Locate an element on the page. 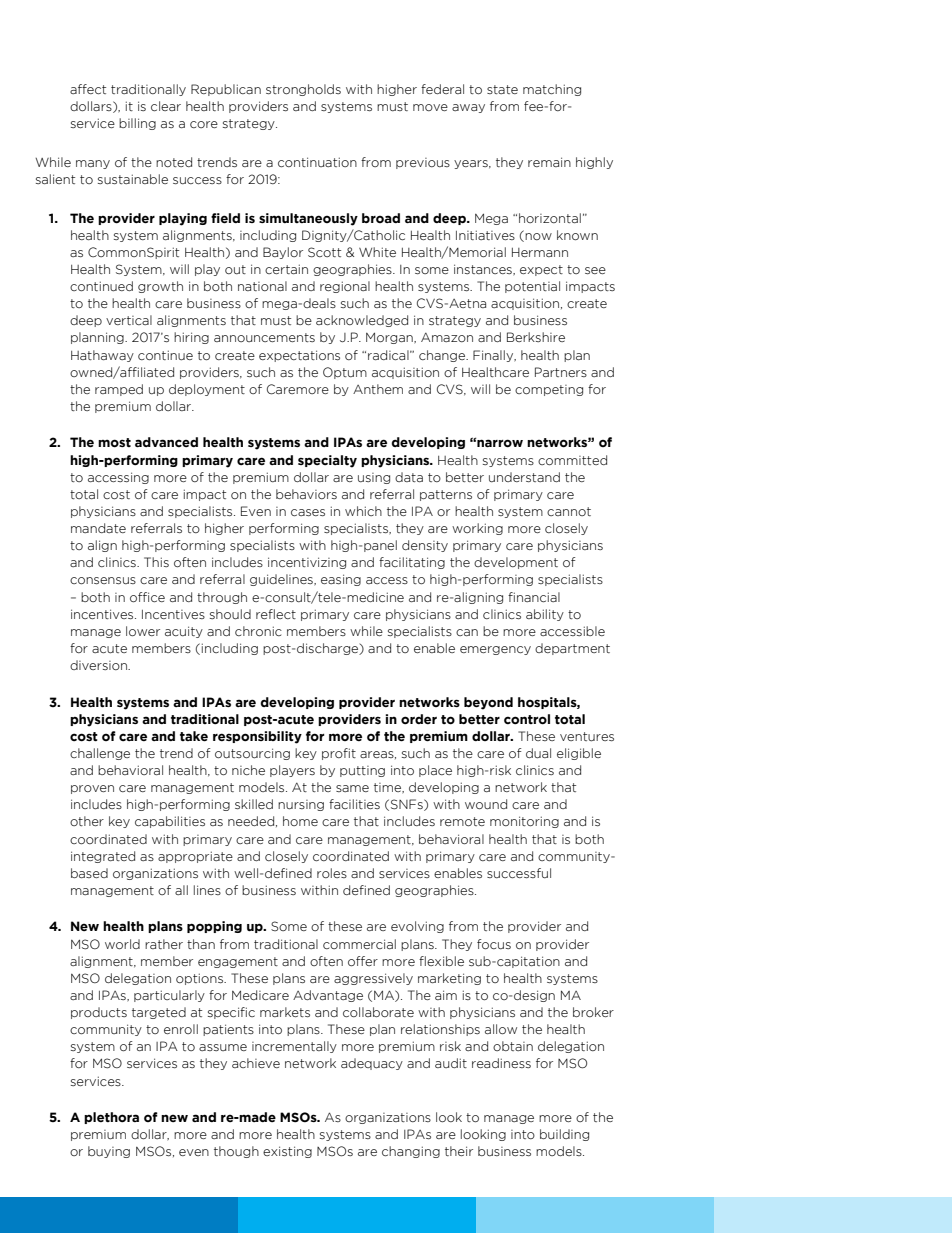 This image has width=952, height=1233. competing is located at coordinates (549, 390).
